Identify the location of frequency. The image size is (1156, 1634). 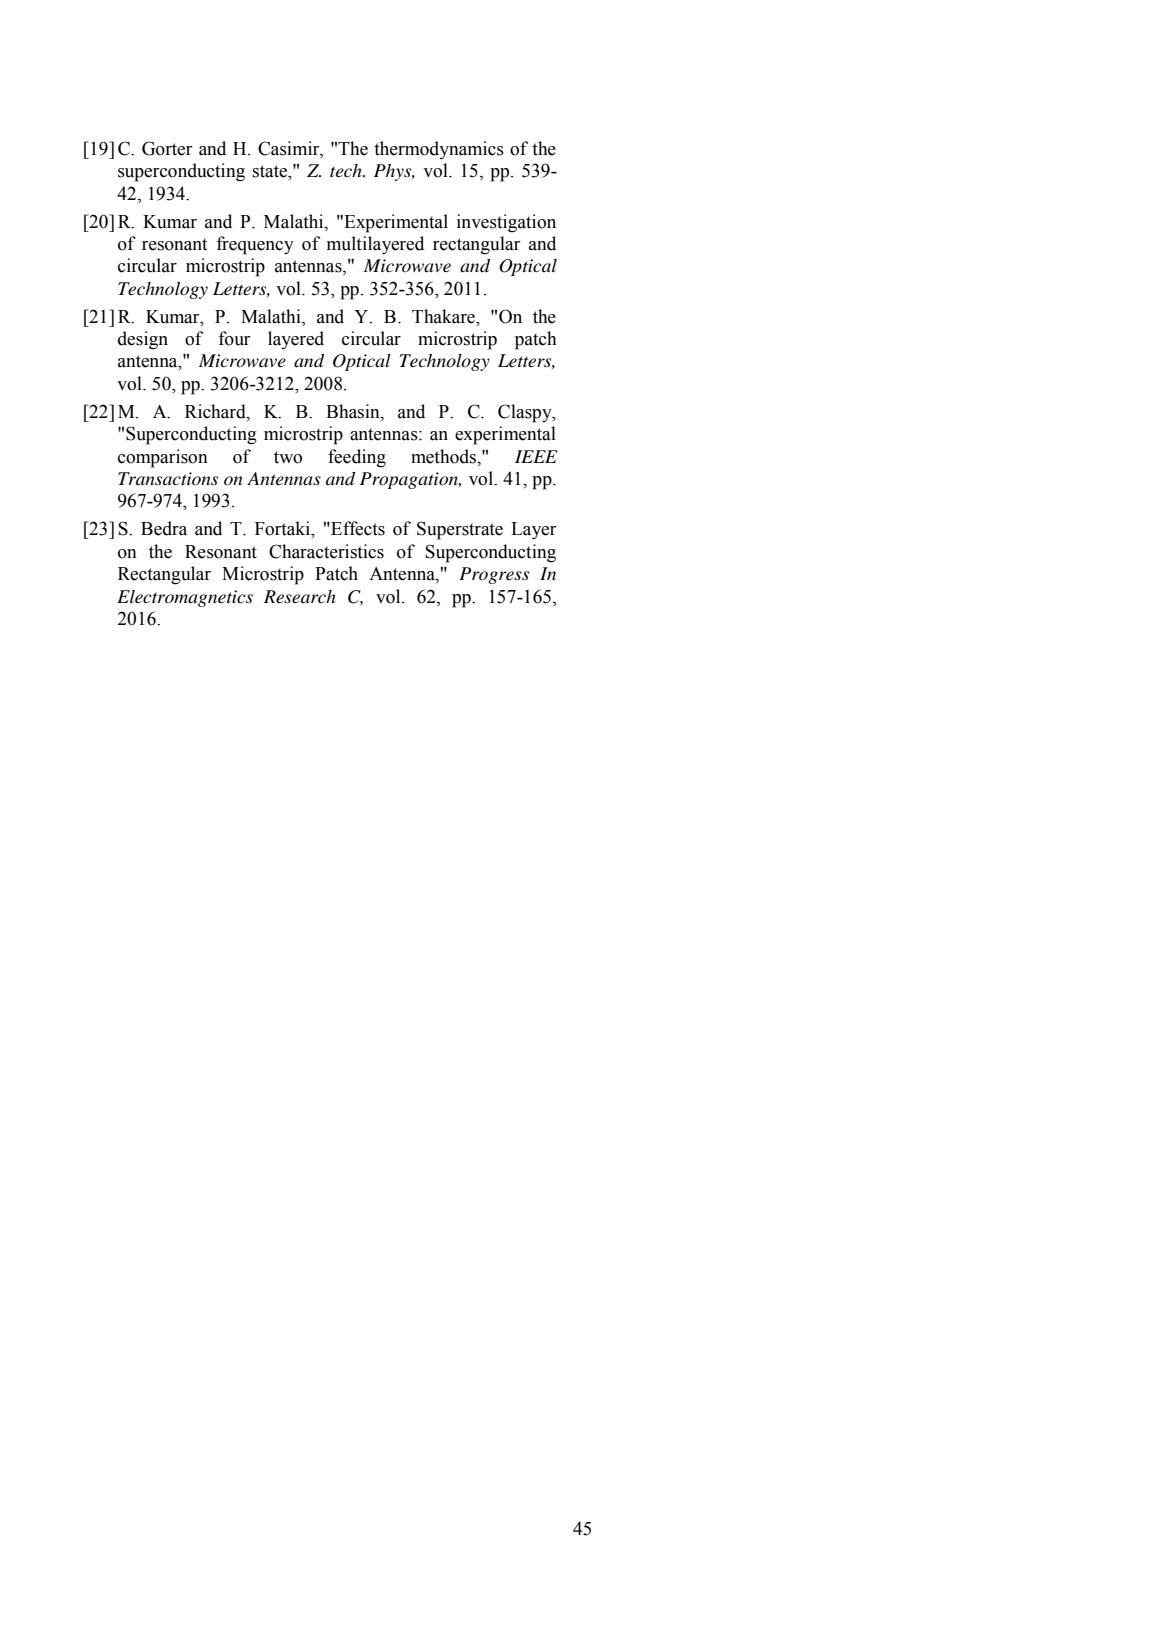
(255, 245).
